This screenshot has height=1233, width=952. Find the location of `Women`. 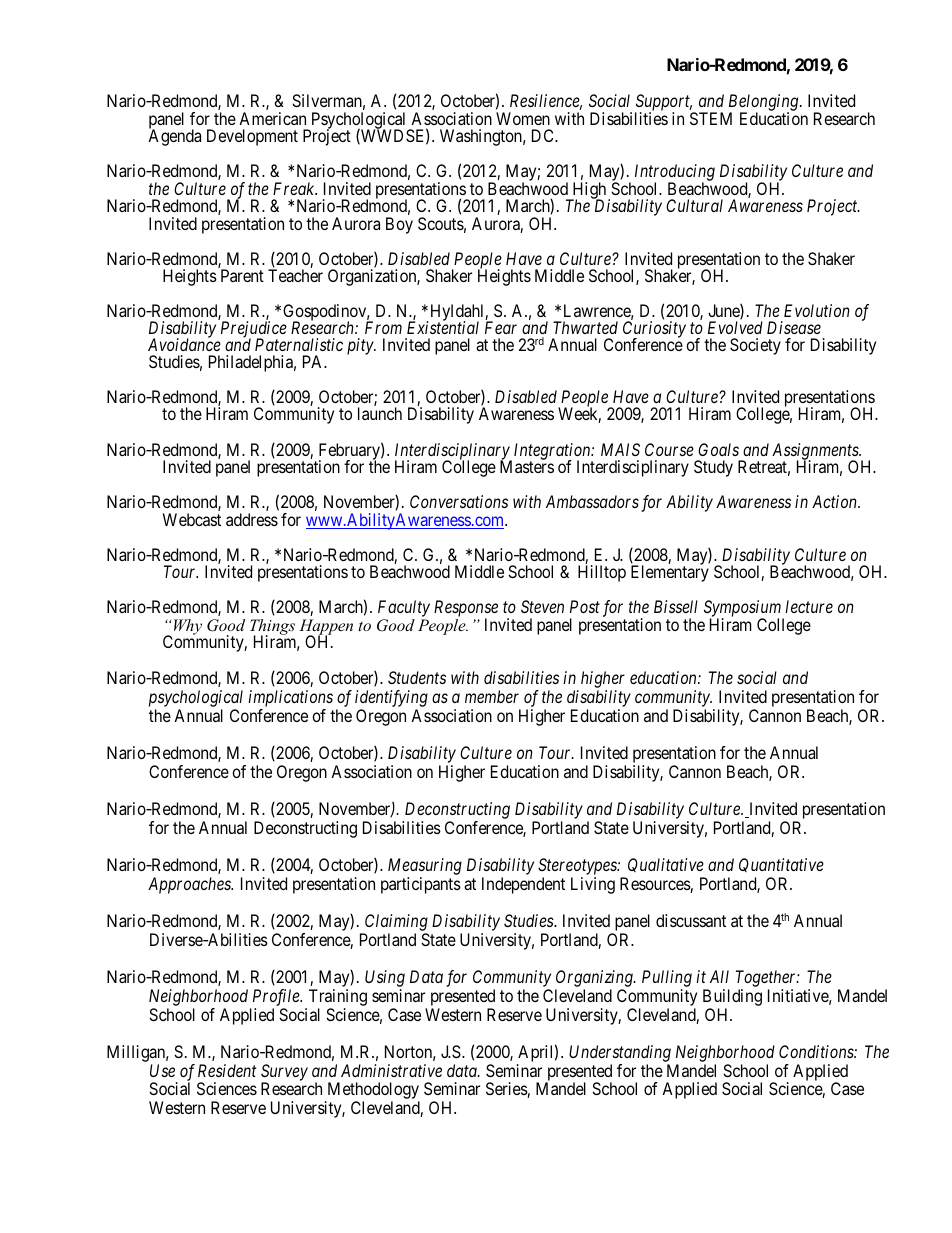

Women is located at coordinates (523, 118).
